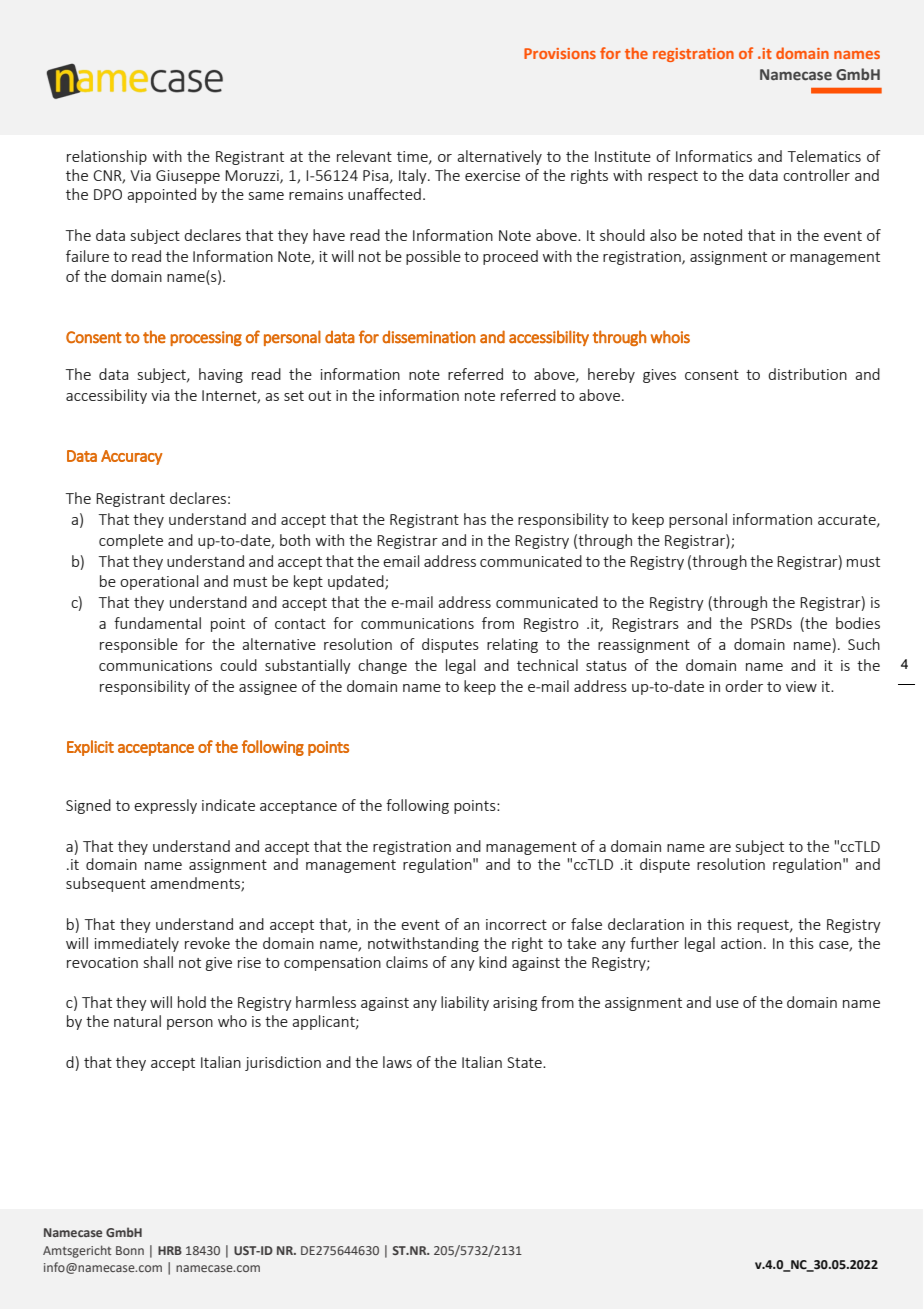  What do you see at coordinates (741, 943) in the page?
I see `action` at bounding box center [741, 943].
